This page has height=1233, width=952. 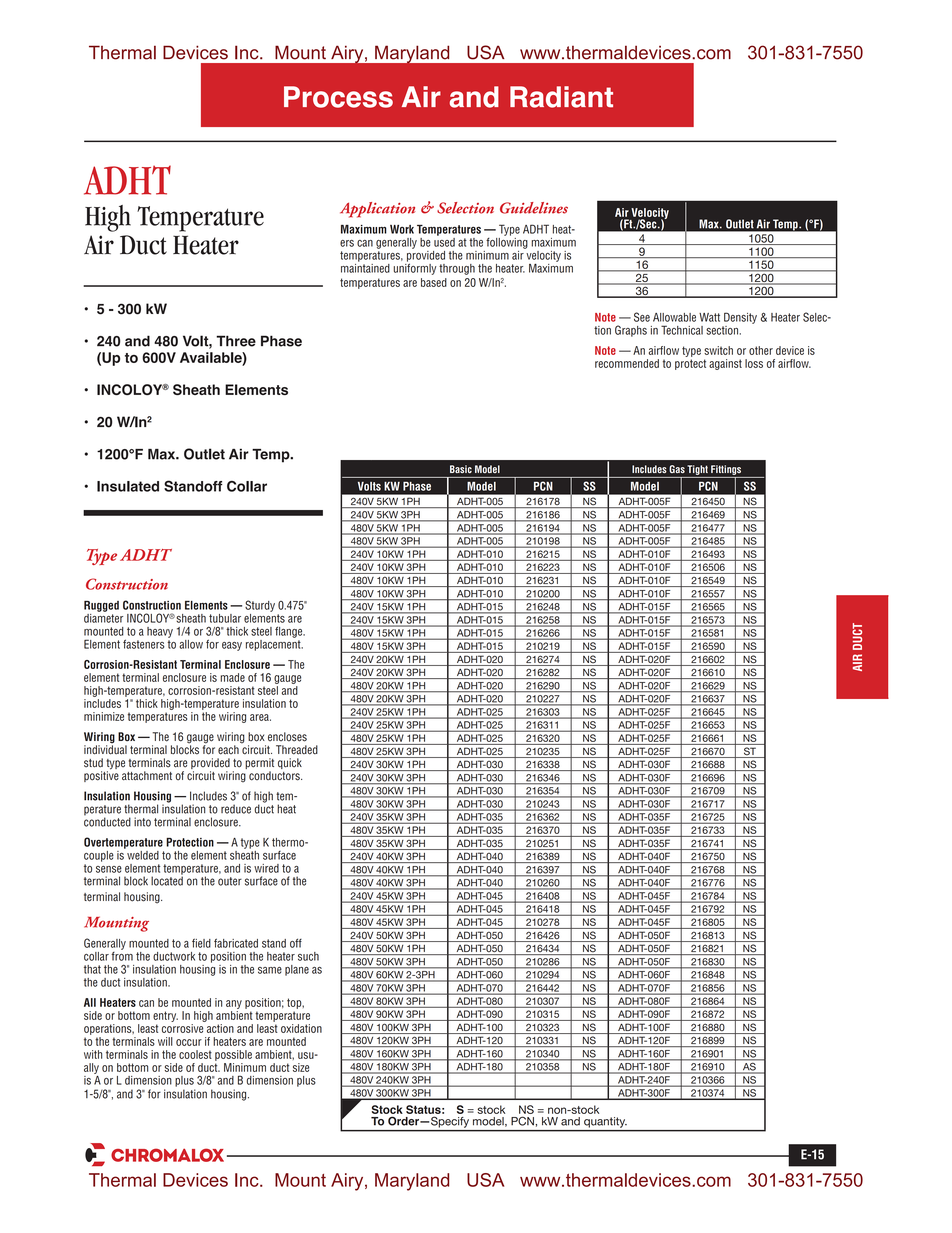 I want to click on Gas, so click(x=677, y=469).
